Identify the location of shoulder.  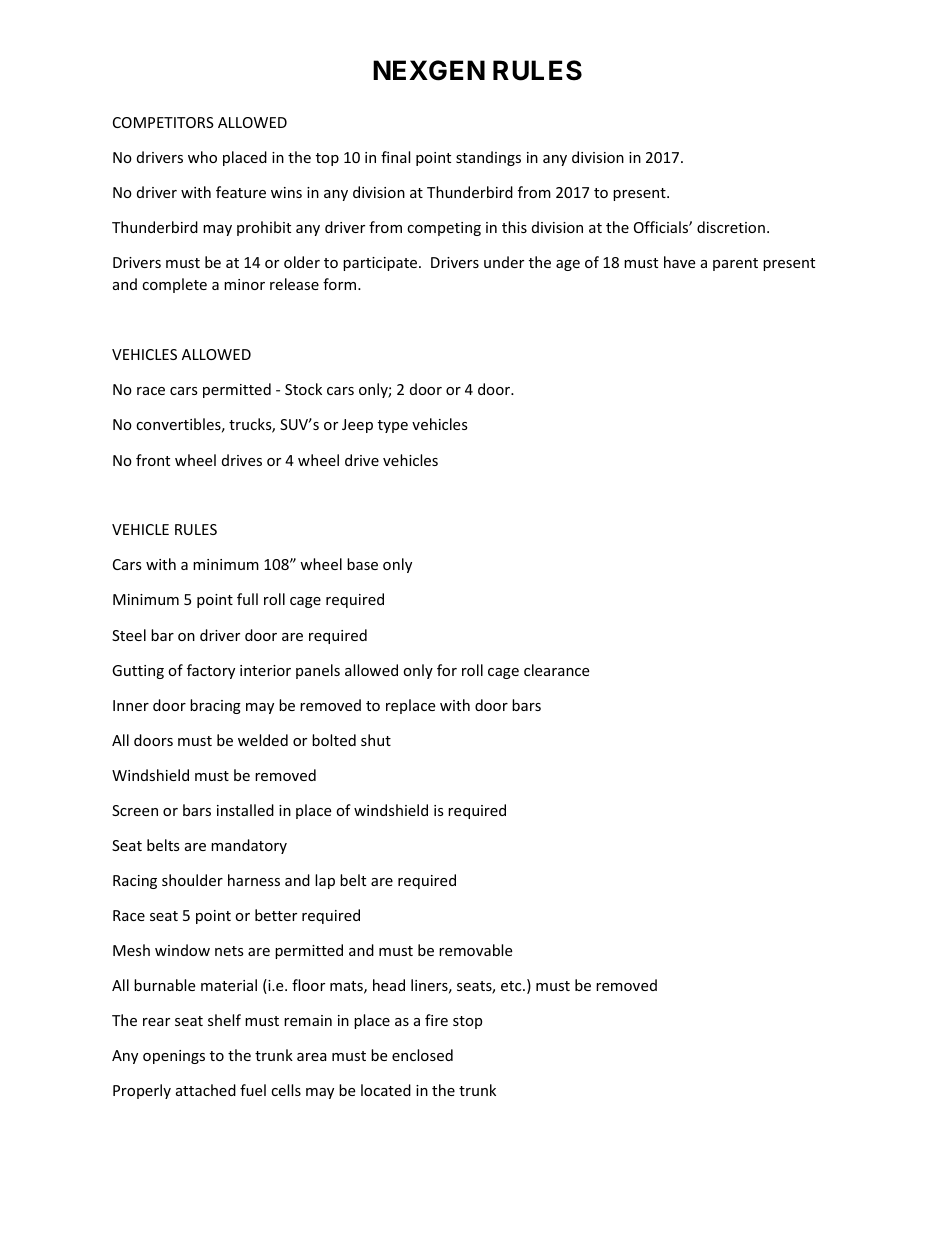
(192, 880).
